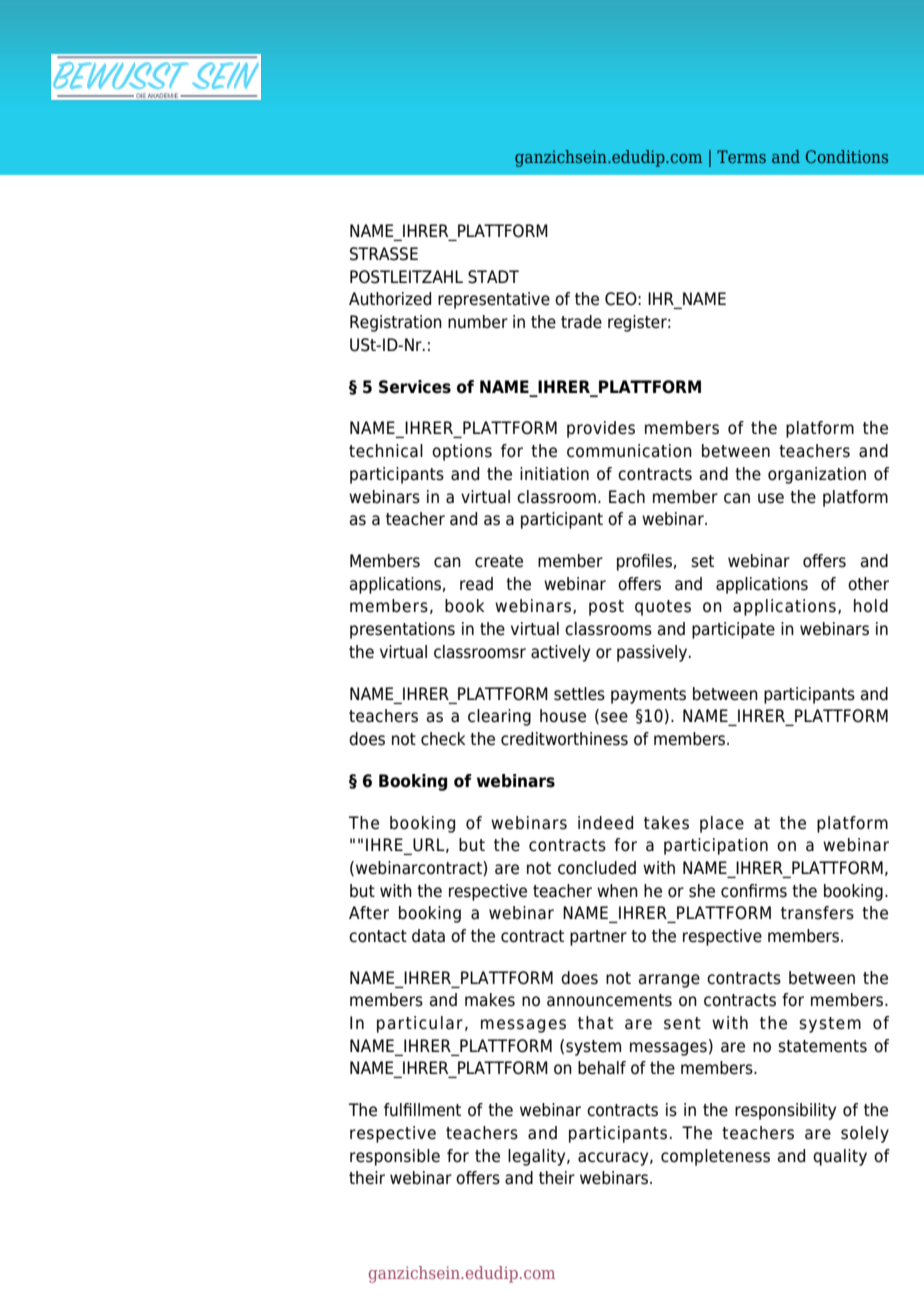  I want to click on check, so click(443, 739).
